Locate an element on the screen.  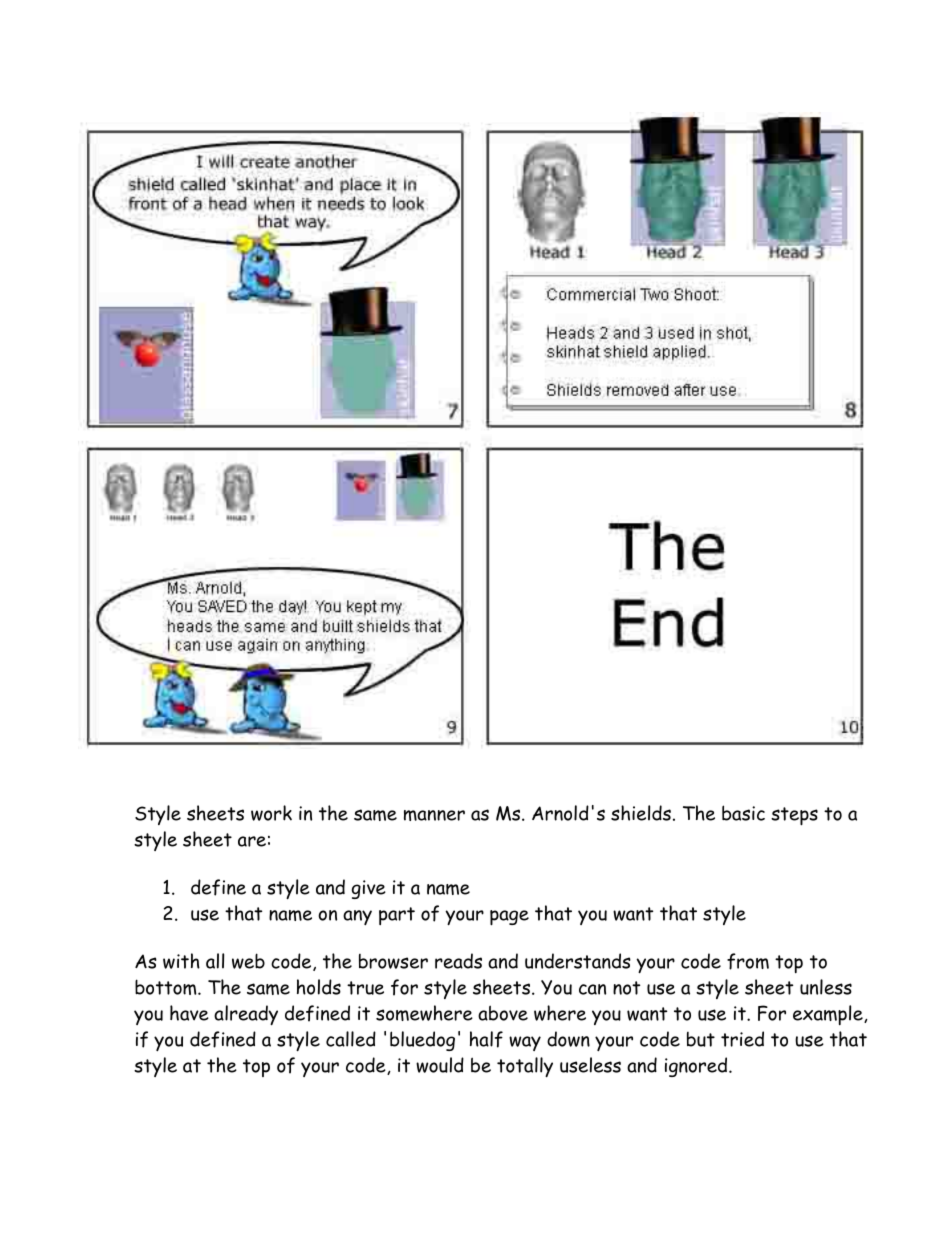
work is located at coordinates (271, 813).
